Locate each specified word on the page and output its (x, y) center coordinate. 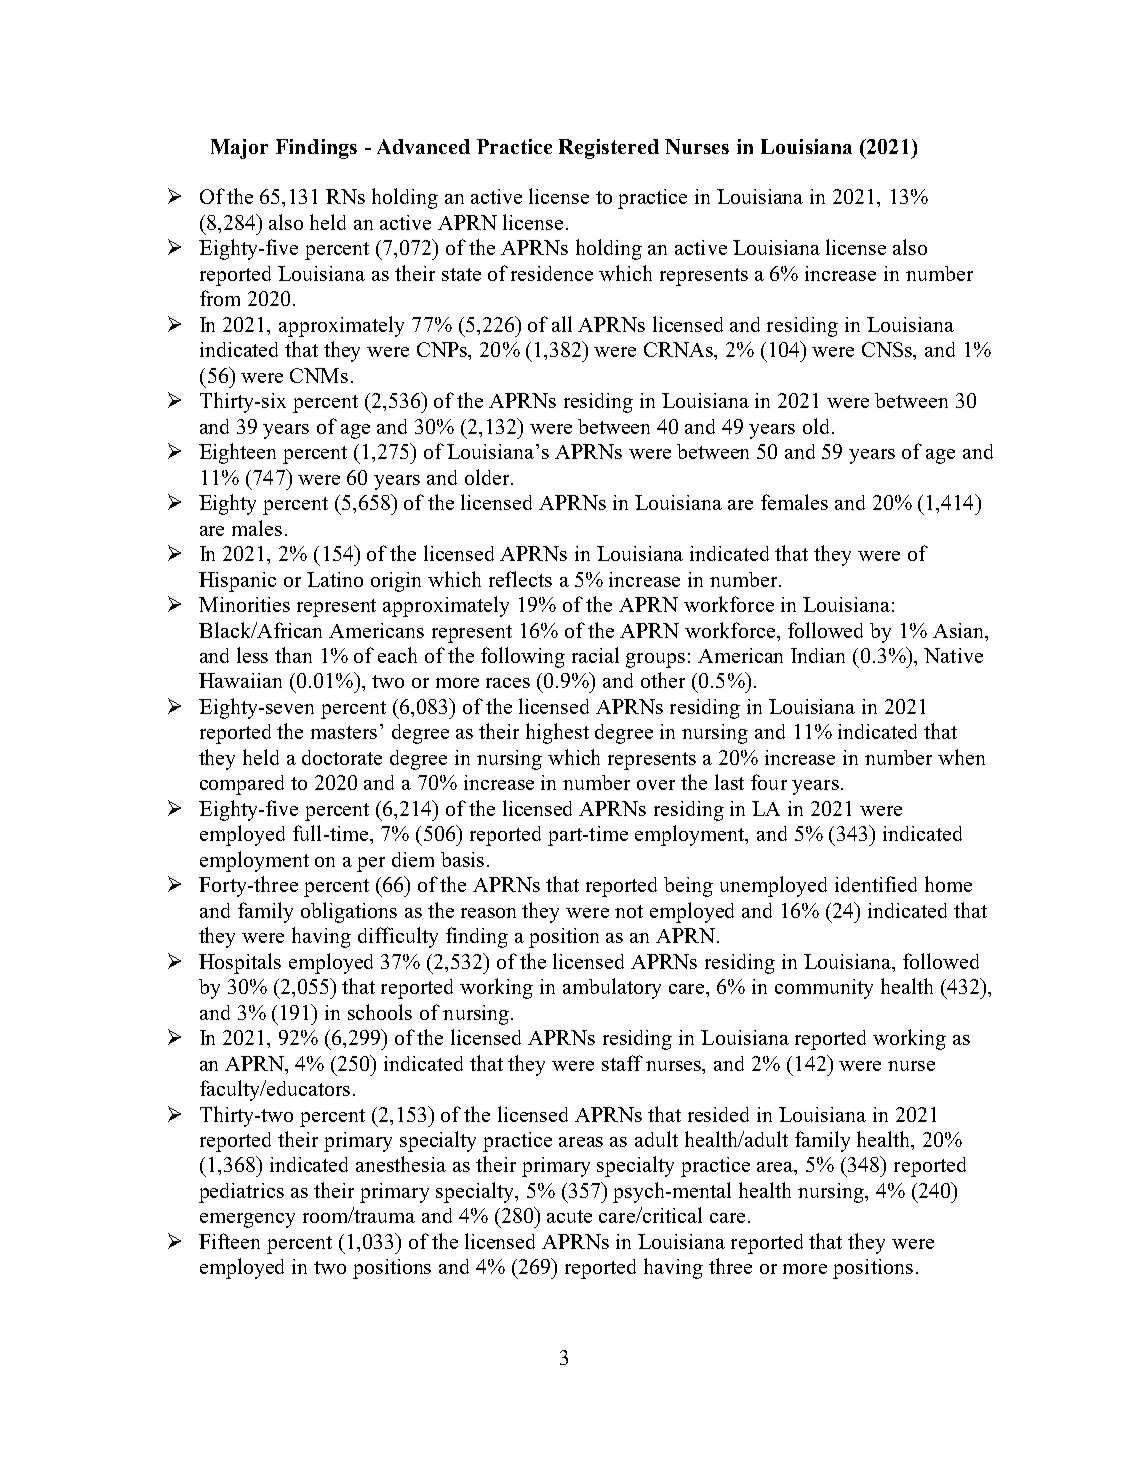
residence (552, 273)
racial (595, 655)
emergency (247, 1220)
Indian (818, 655)
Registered (609, 149)
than (293, 655)
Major (239, 149)
